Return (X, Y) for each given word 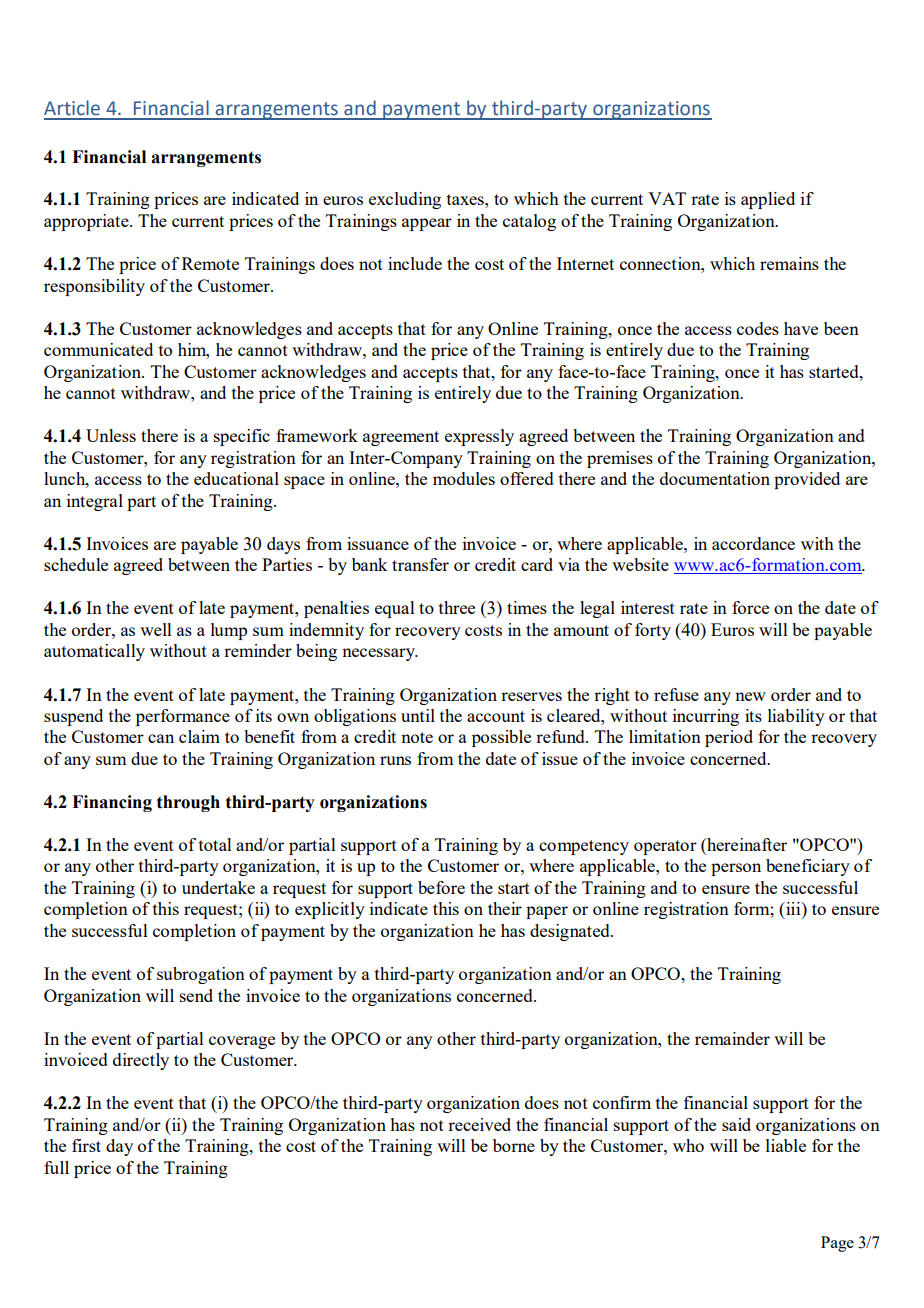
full (56, 1167)
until (418, 715)
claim (199, 736)
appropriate (87, 222)
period (729, 738)
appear (427, 224)
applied (768, 200)
